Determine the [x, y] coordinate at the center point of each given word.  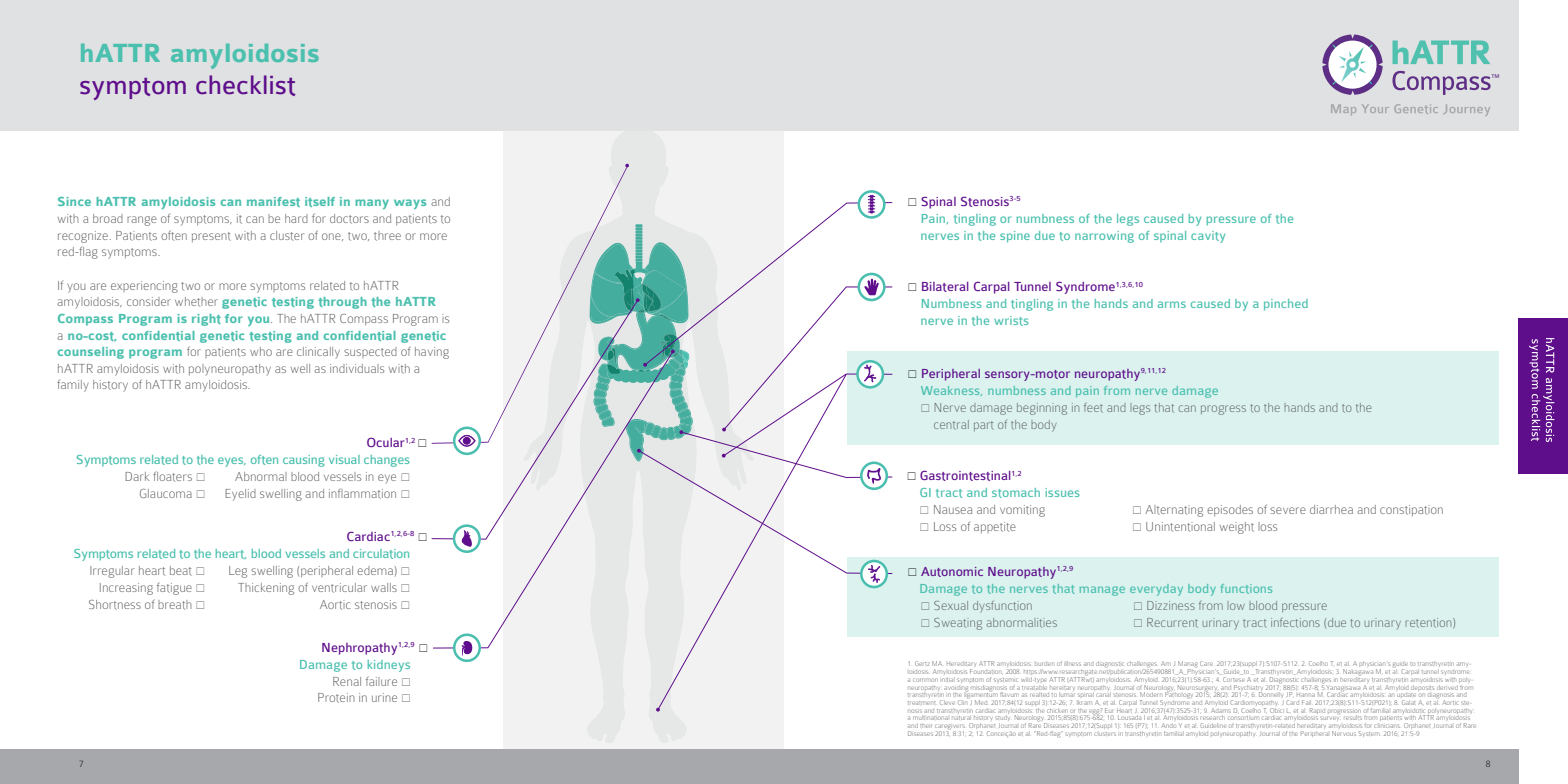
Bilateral [945, 287]
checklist [245, 85]
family [73, 386]
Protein [336, 698]
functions [1246, 589]
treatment [921, 703]
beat [181, 571]
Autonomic [952, 572]
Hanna [1306, 695]
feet [1093, 408]
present [211, 237]
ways [410, 204]
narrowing [1104, 237]
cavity [1208, 237]
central [951, 425]
